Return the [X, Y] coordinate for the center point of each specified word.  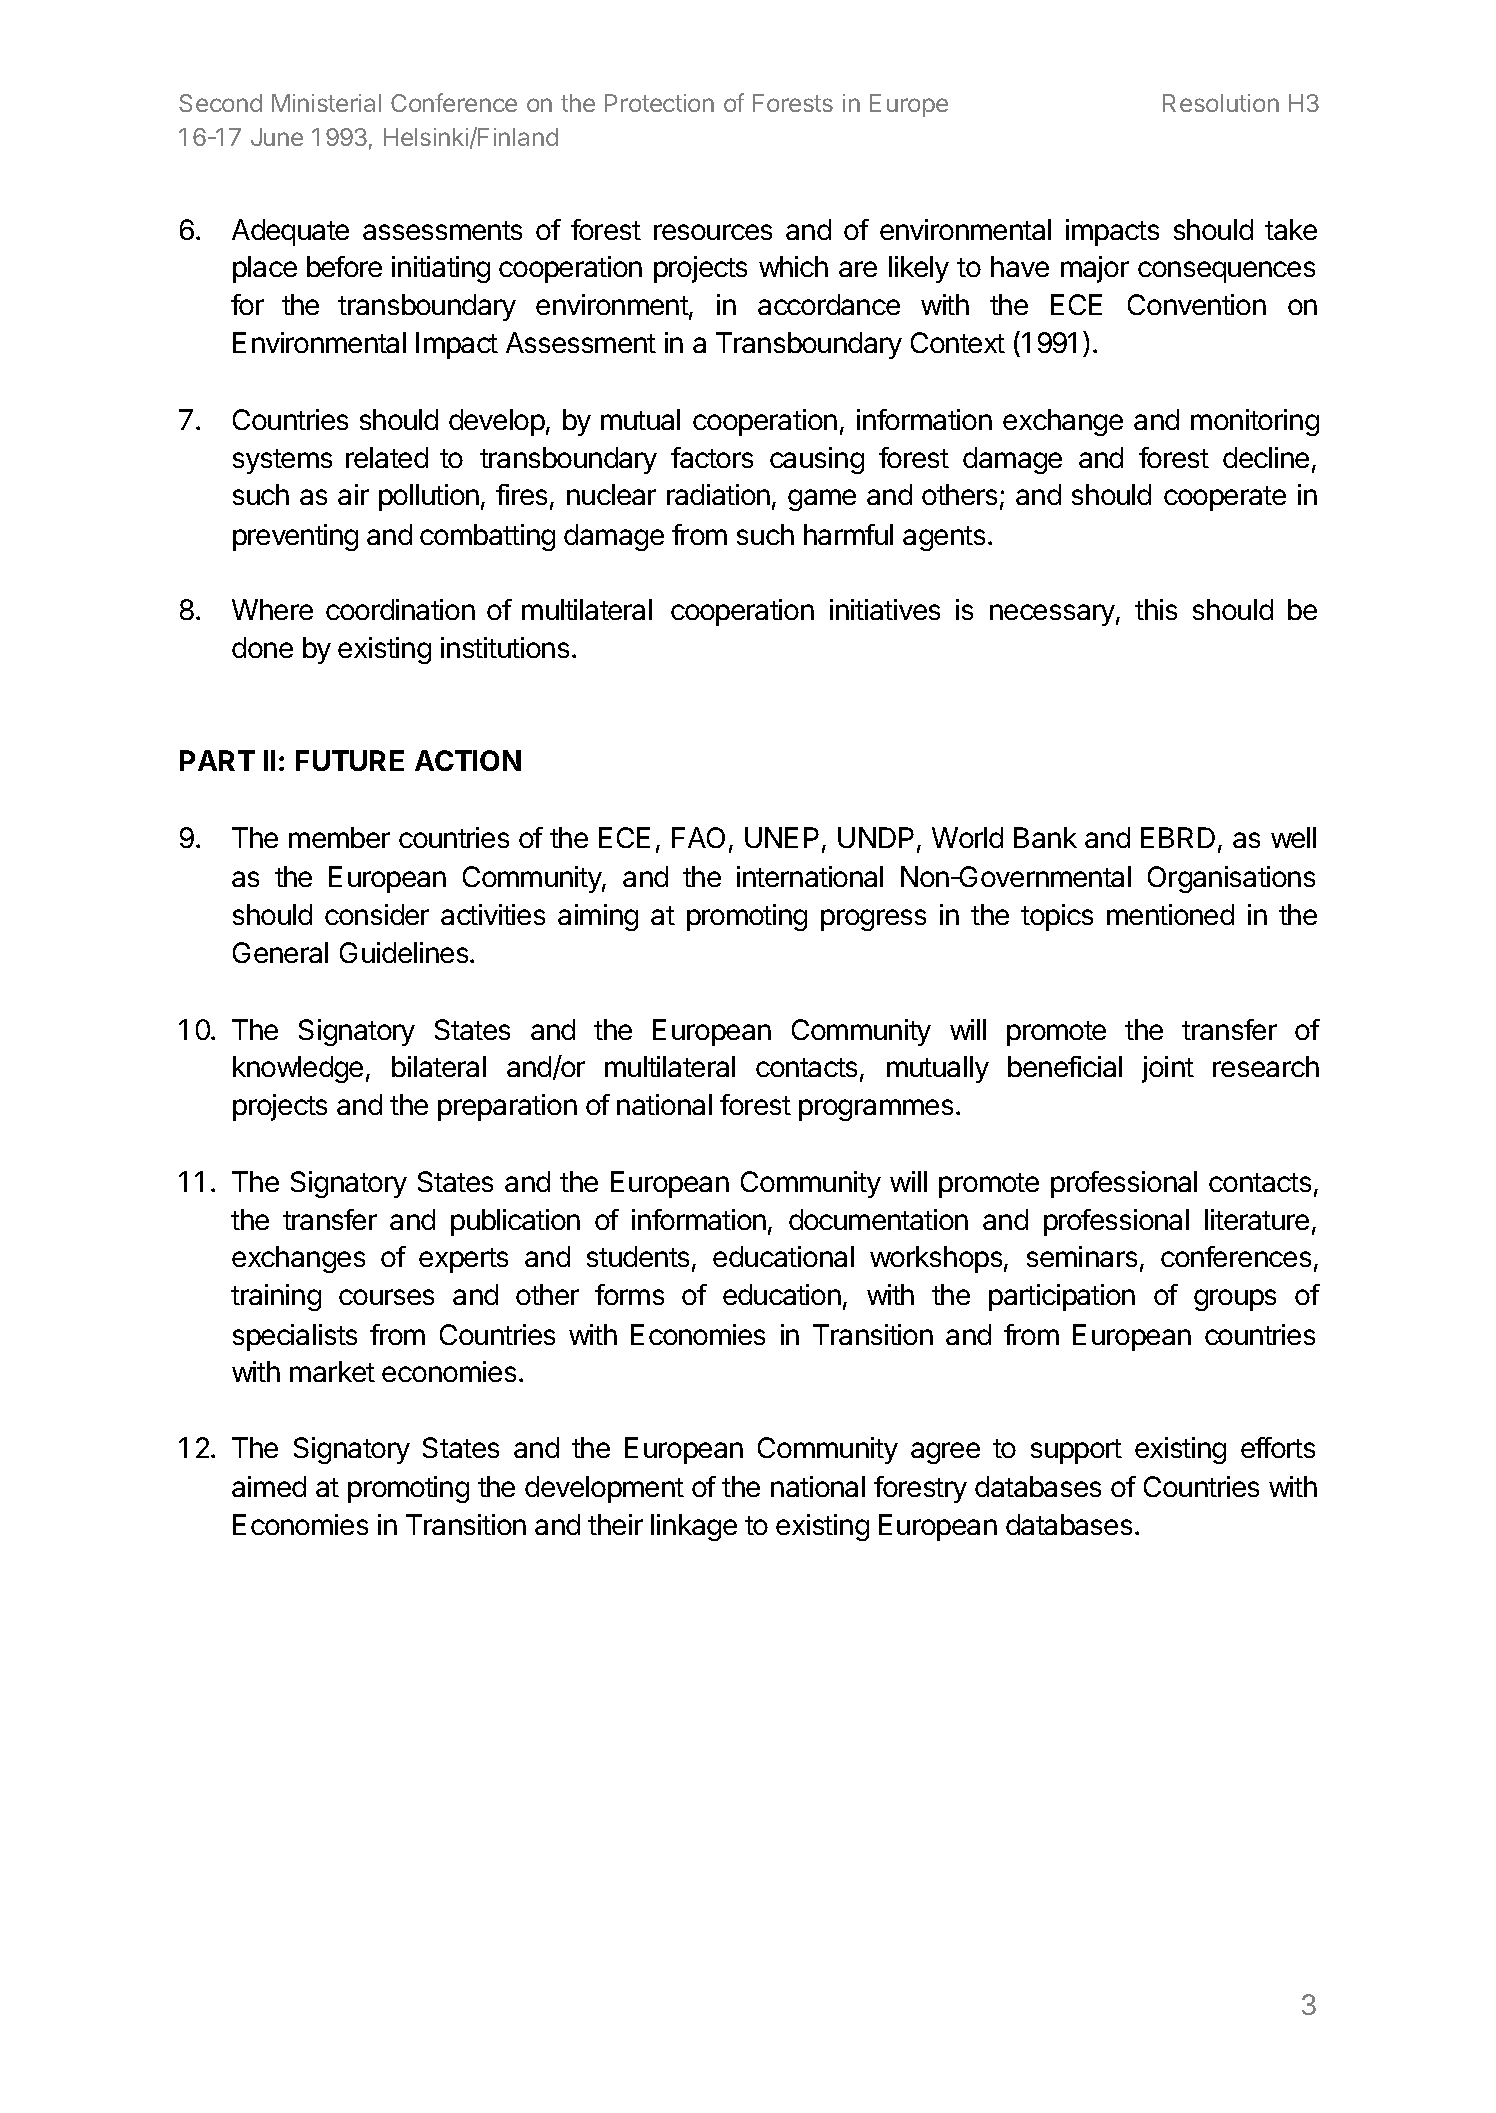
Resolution [1221, 103]
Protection [659, 103]
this [1156, 609]
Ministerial [326, 103]
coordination [400, 609]
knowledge [298, 1069]
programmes [876, 1110]
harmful [848, 534]
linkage [694, 1527]
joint [1168, 1069]
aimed [269, 1486]
